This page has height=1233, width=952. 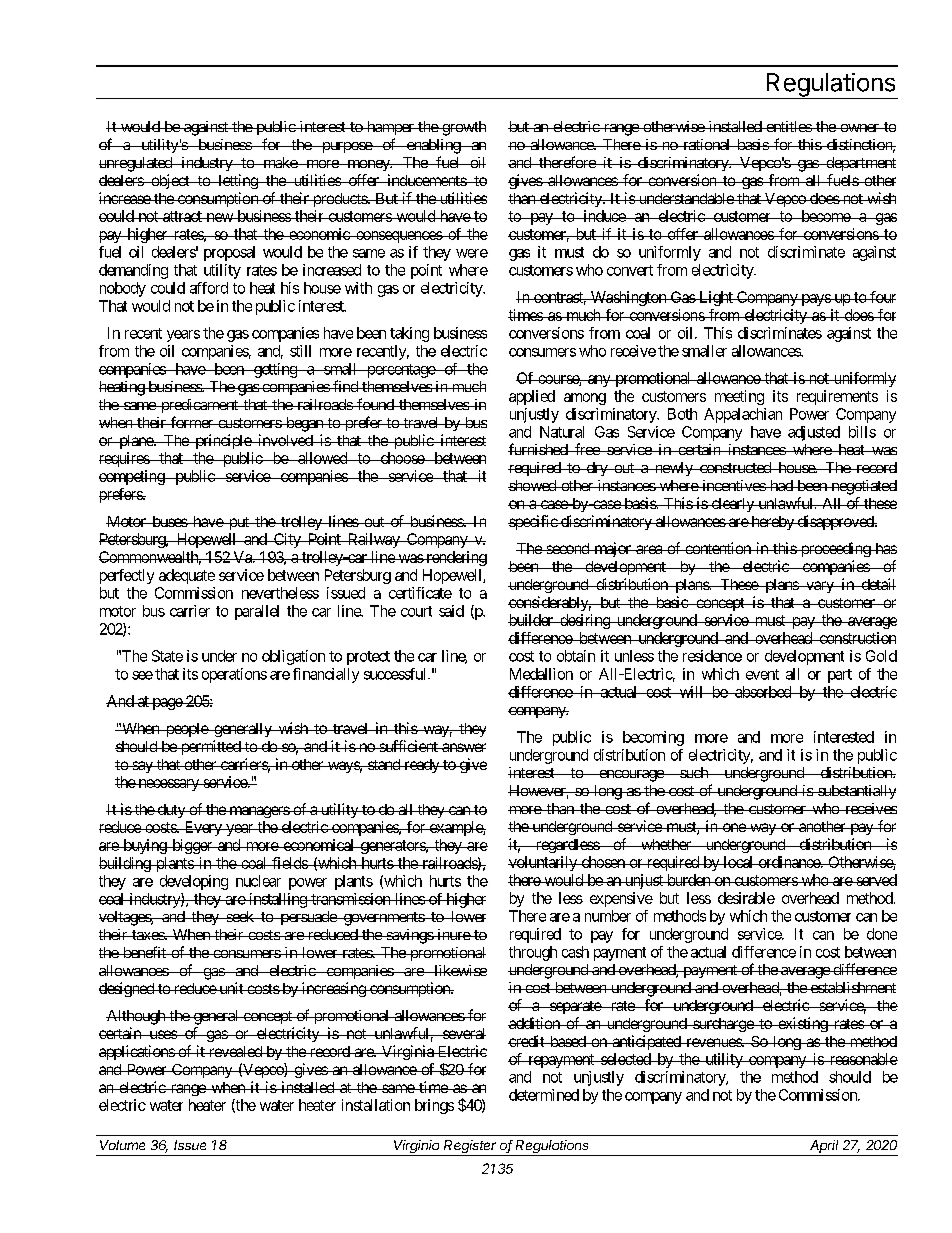 I want to click on requirements, so click(x=837, y=397).
